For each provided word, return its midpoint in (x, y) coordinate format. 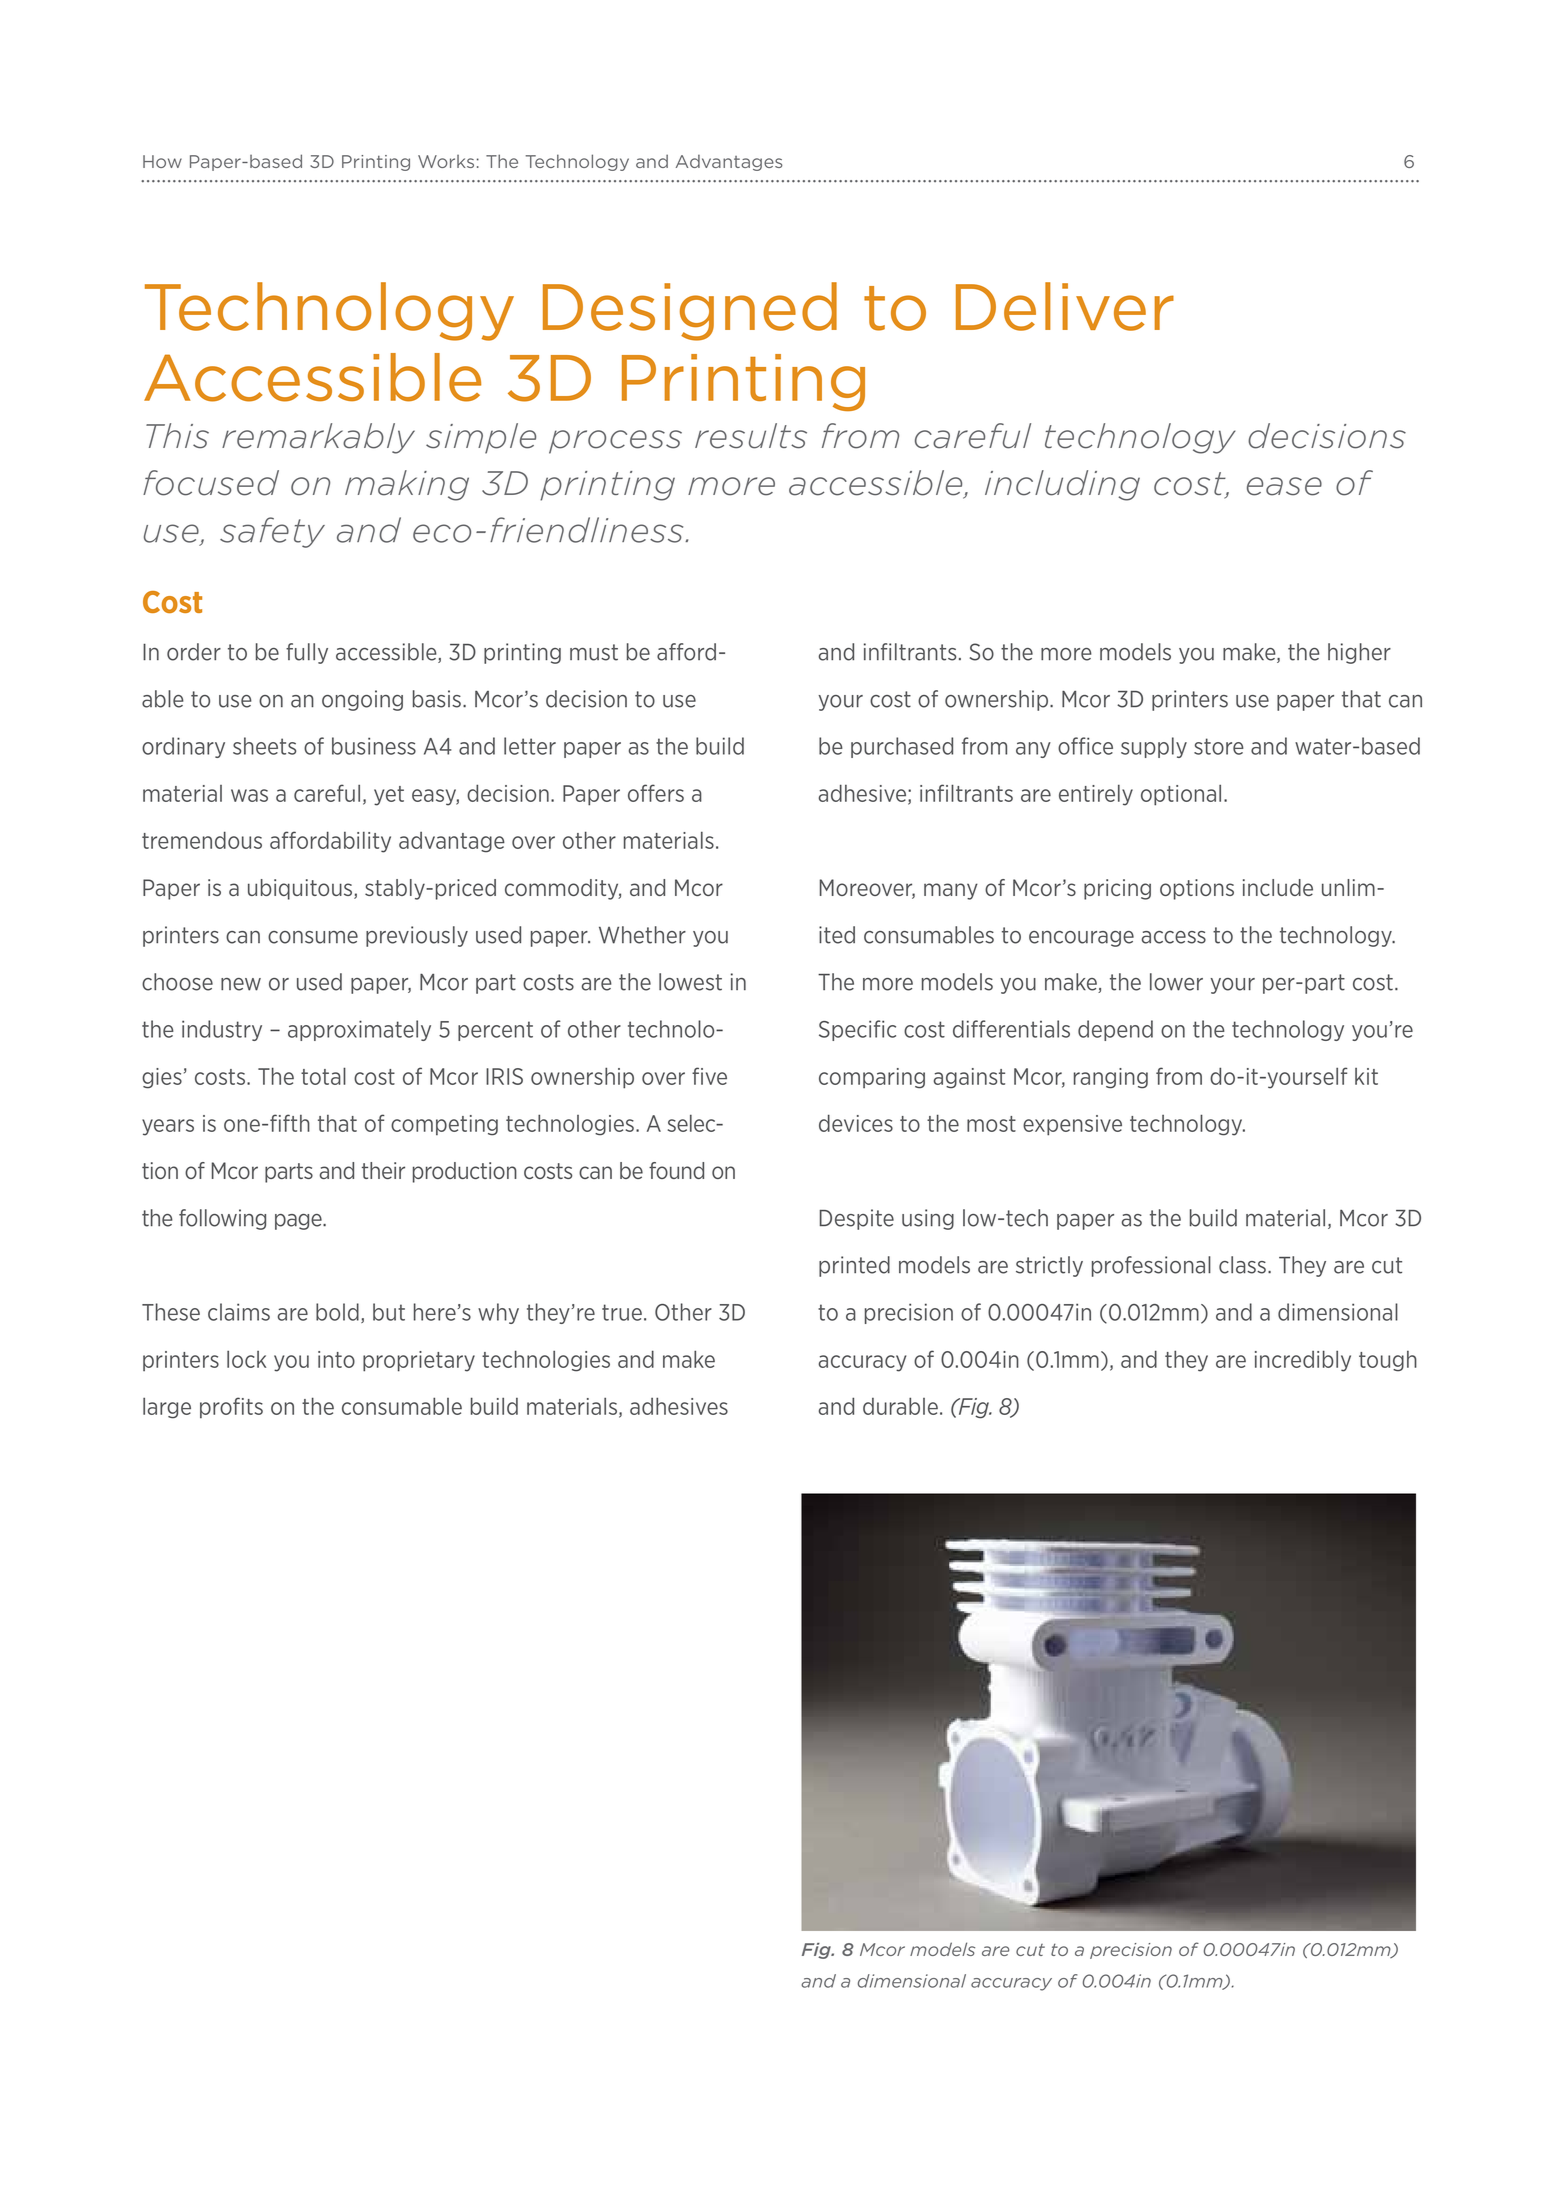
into (336, 1359)
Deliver (1065, 306)
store (1219, 746)
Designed (690, 311)
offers (656, 793)
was (249, 795)
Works (446, 161)
